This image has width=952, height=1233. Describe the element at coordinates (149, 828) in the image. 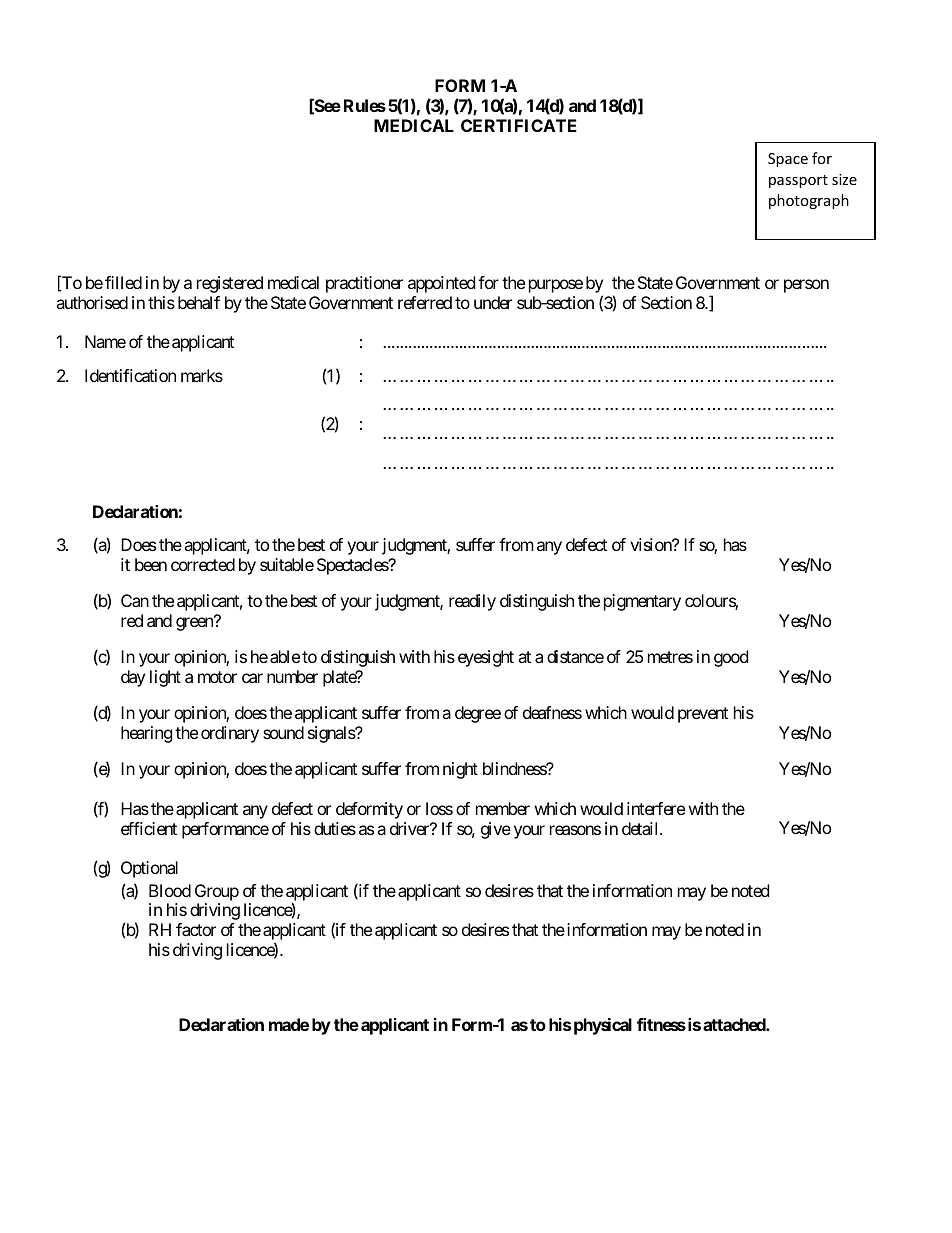

I see `efficient` at that location.
